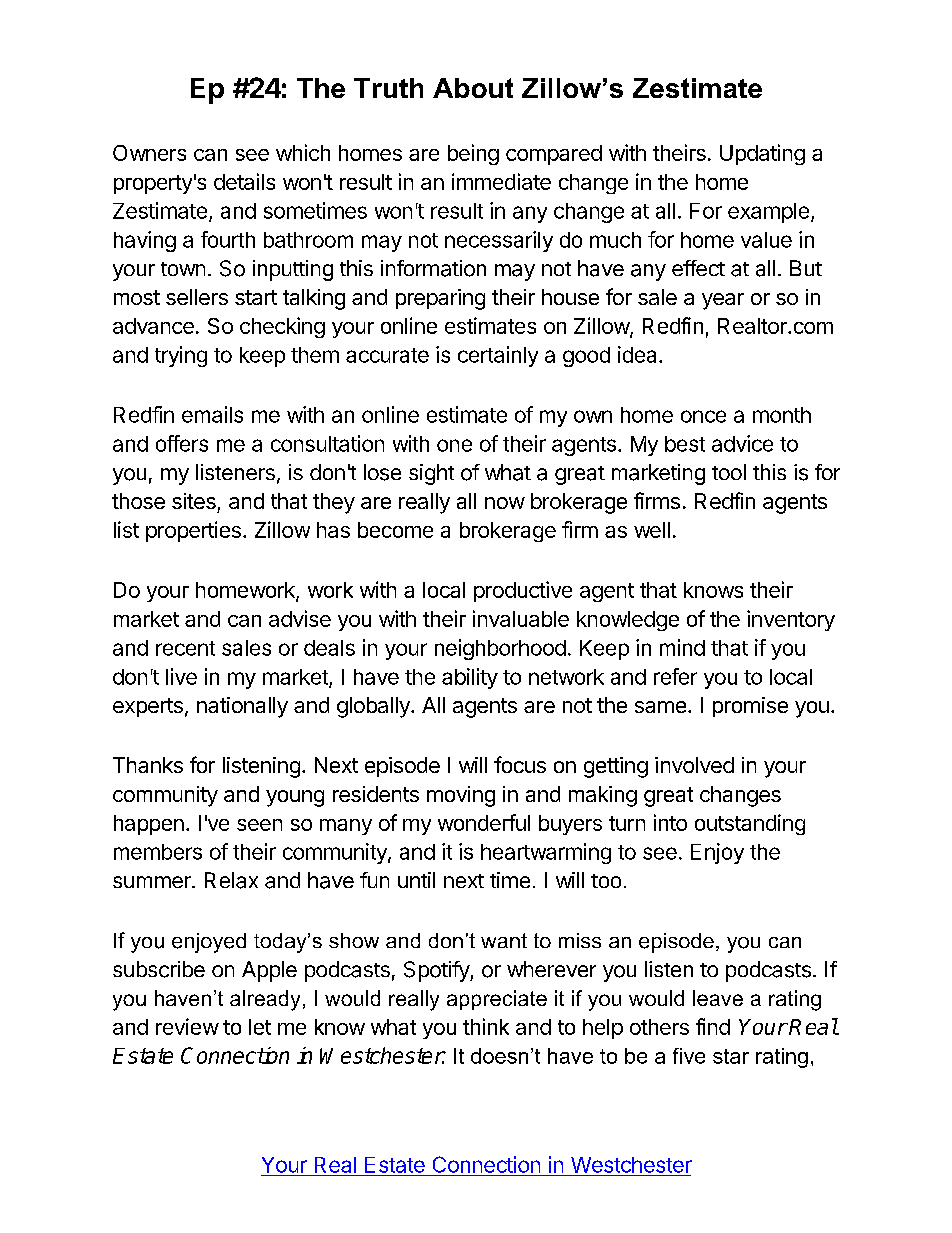 The height and width of the screenshot is (1233, 952). What do you see at coordinates (187, 1026) in the screenshot?
I see `review` at bounding box center [187, 1026].
